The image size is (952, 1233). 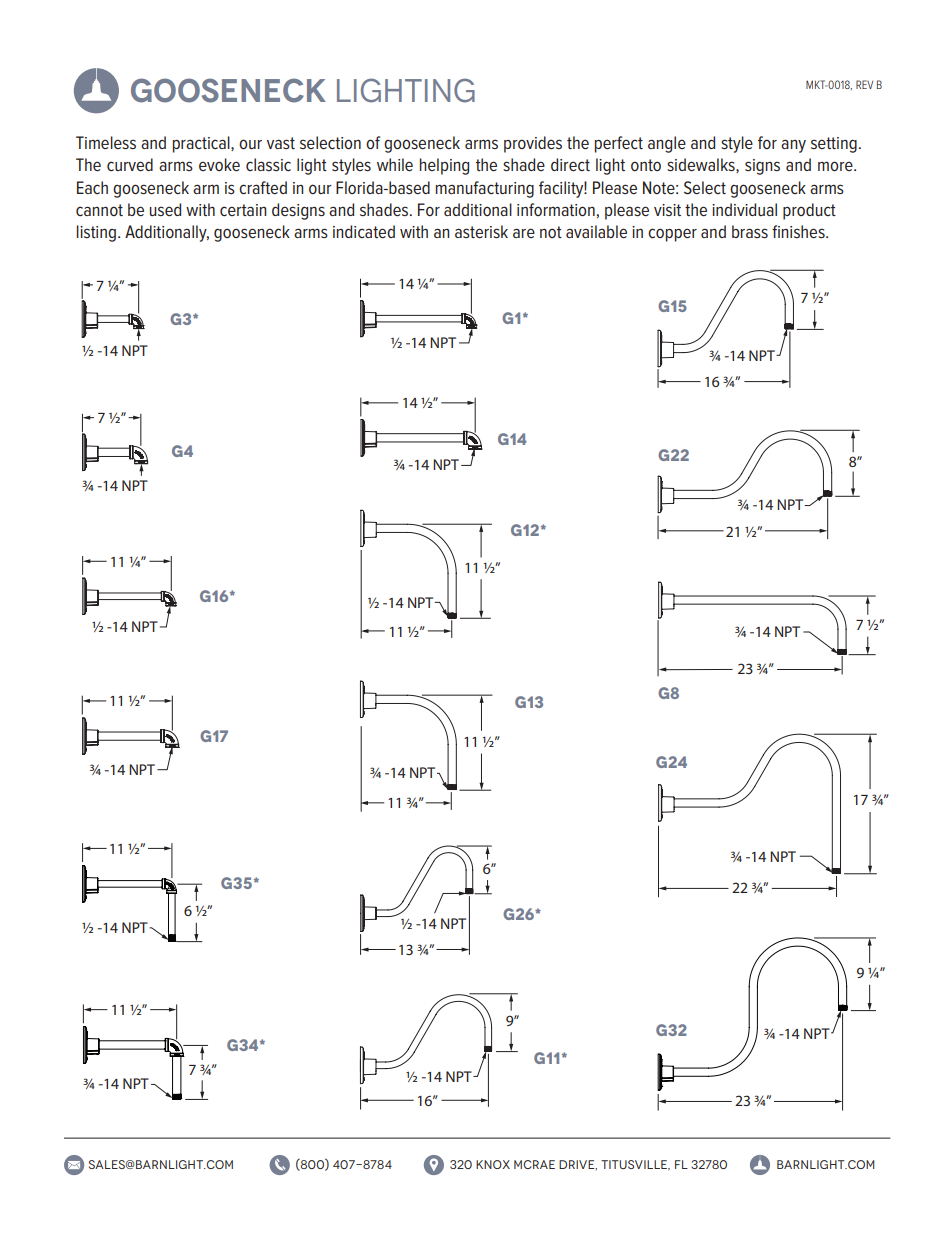 I want to click on are, so click(x=524, y=233).
